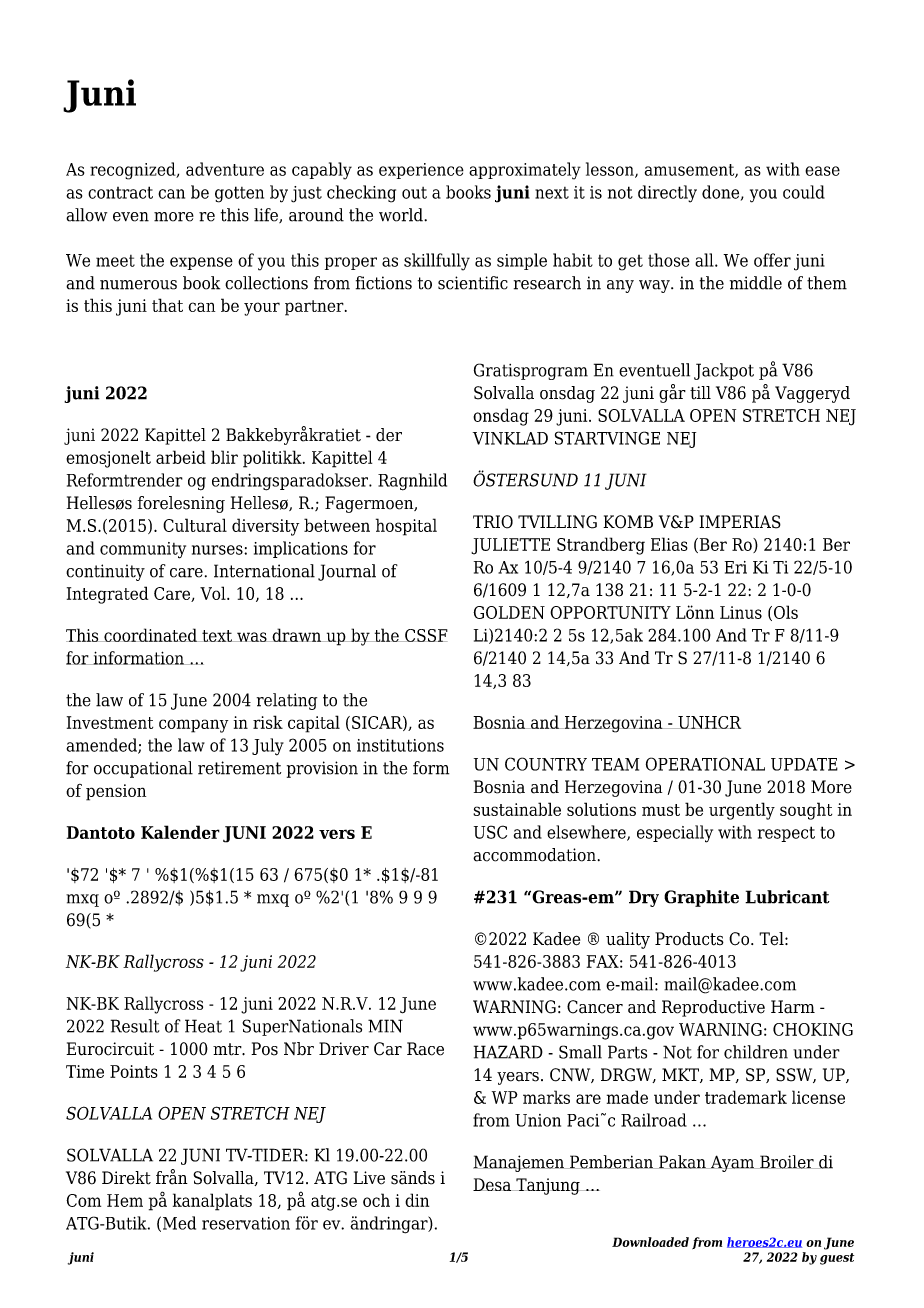  What do you see at coordinates (120, 192) in the screenshot?
I see `contract` at bounding box center [120, 192].
